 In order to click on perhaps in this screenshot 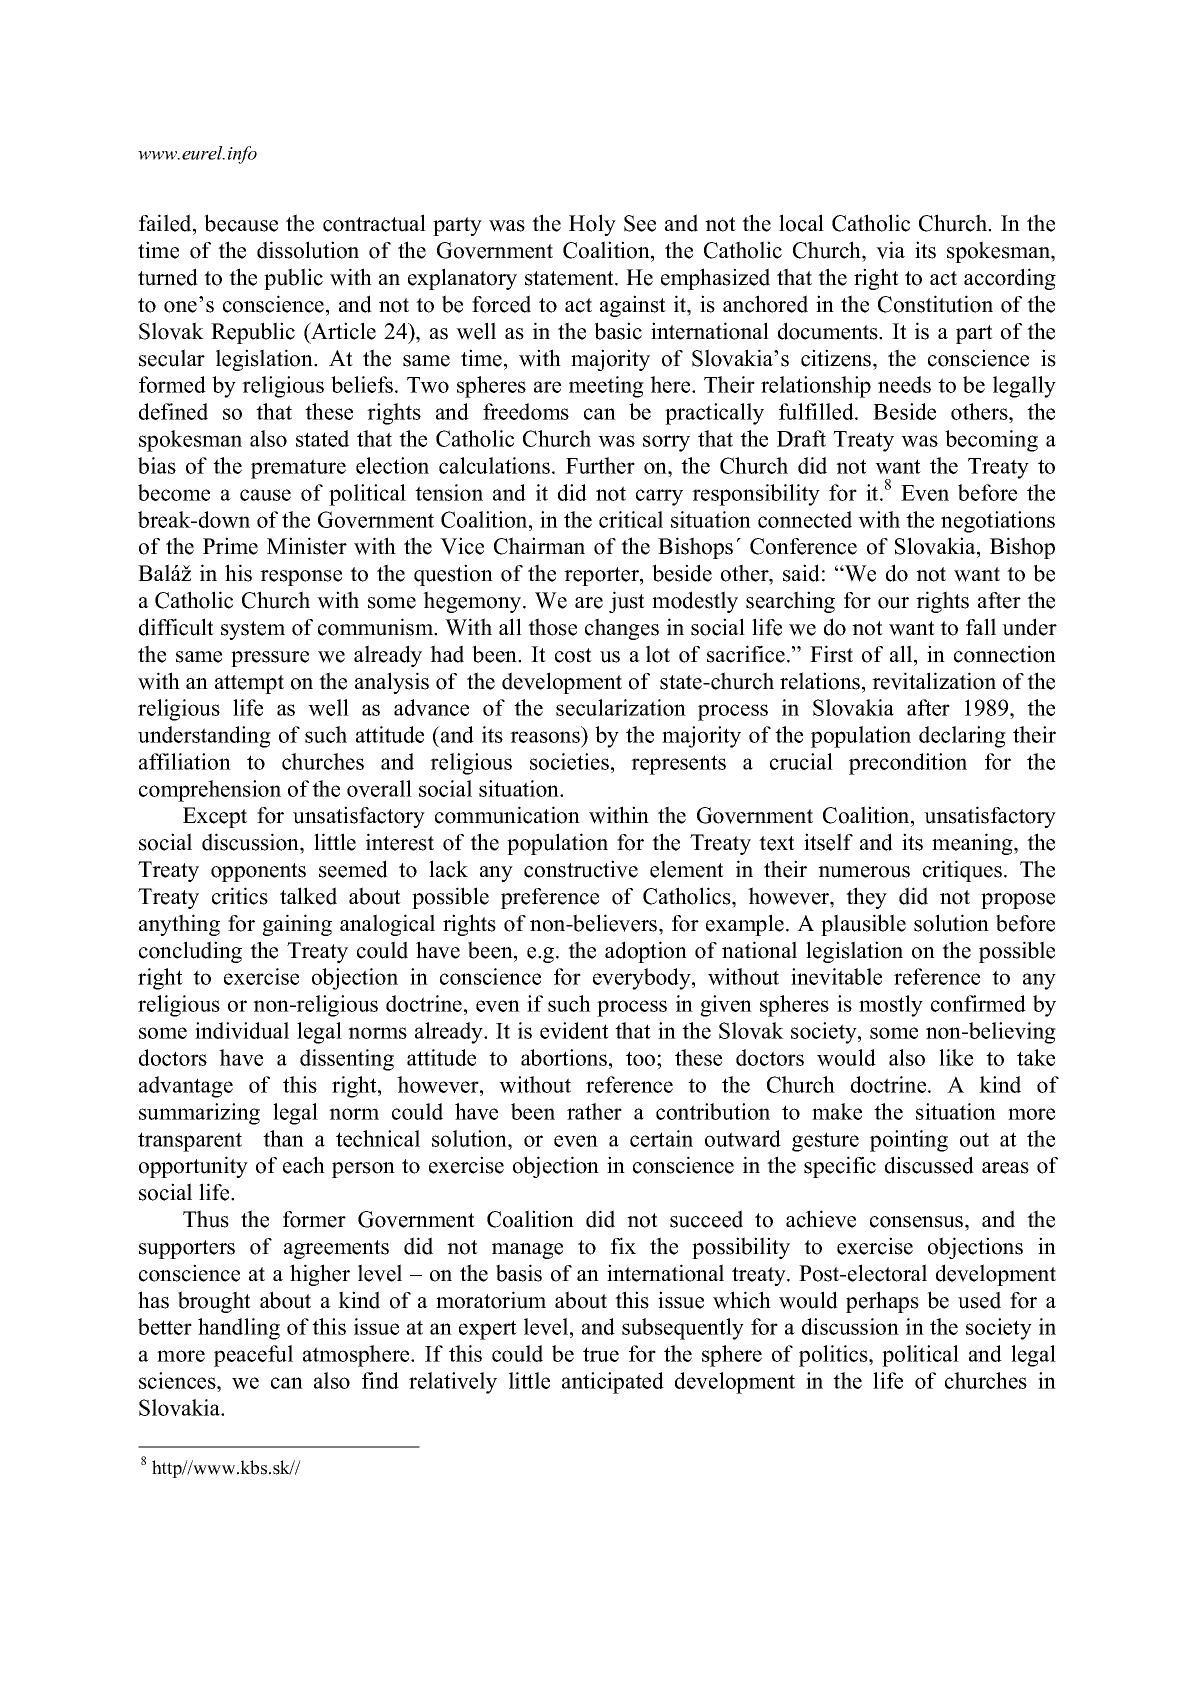, I will do `click(882, 1302)`.
